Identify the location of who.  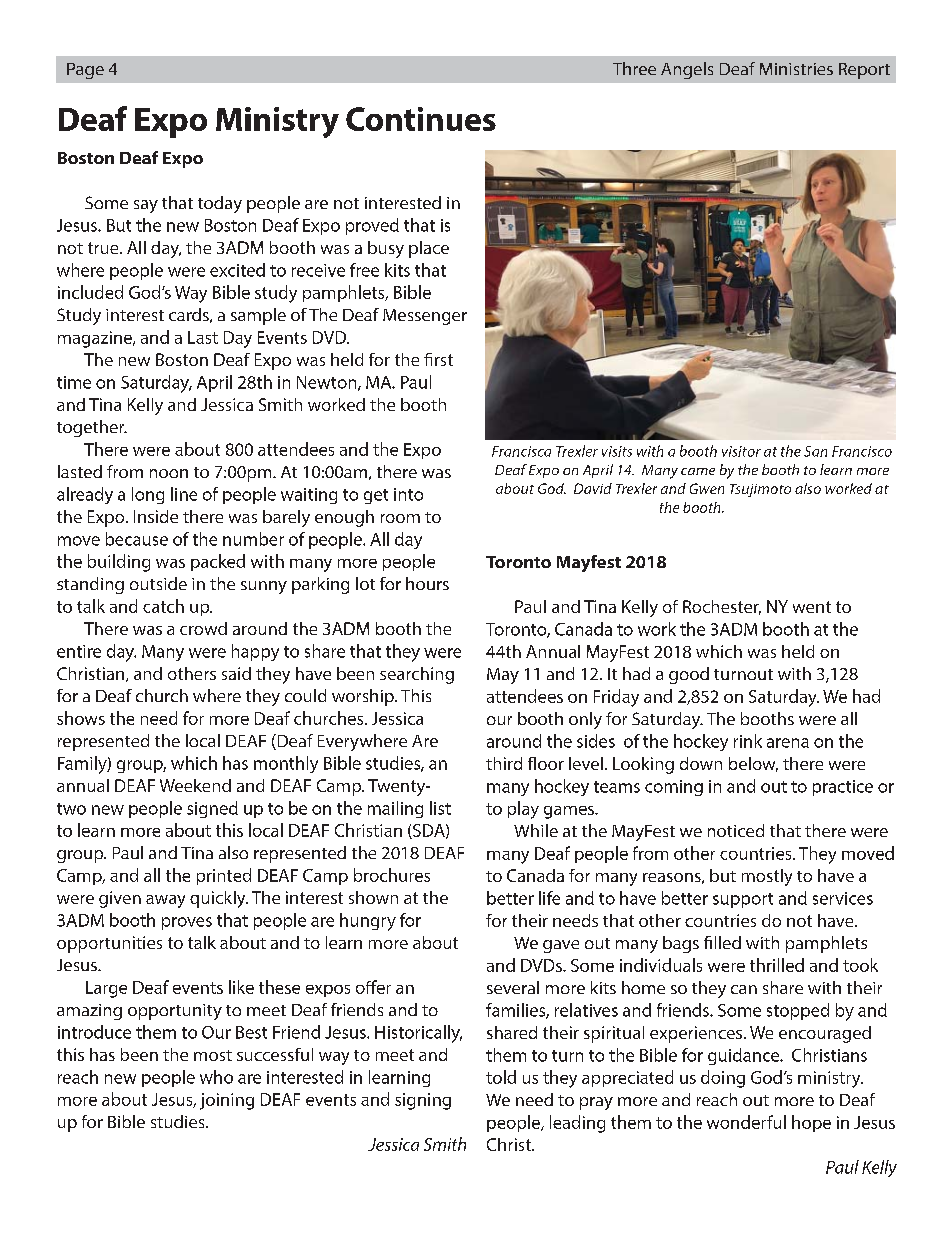
(216, 1077).
